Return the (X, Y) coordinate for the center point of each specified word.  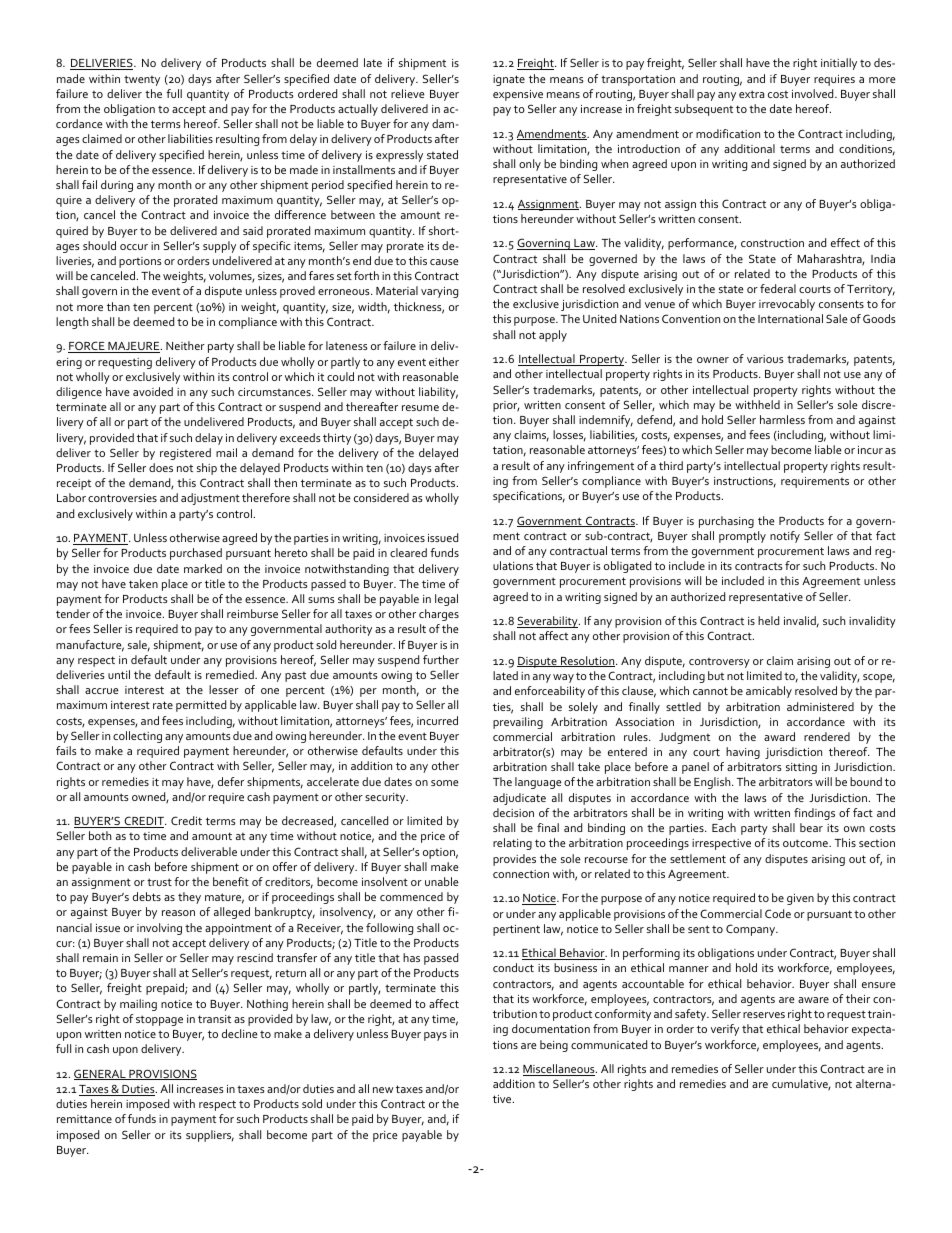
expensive (518, 95)
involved (814, 93)
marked (203, 568)
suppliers (210, 1136)
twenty (142, 80)
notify (785, 537)
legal (446, 600)
